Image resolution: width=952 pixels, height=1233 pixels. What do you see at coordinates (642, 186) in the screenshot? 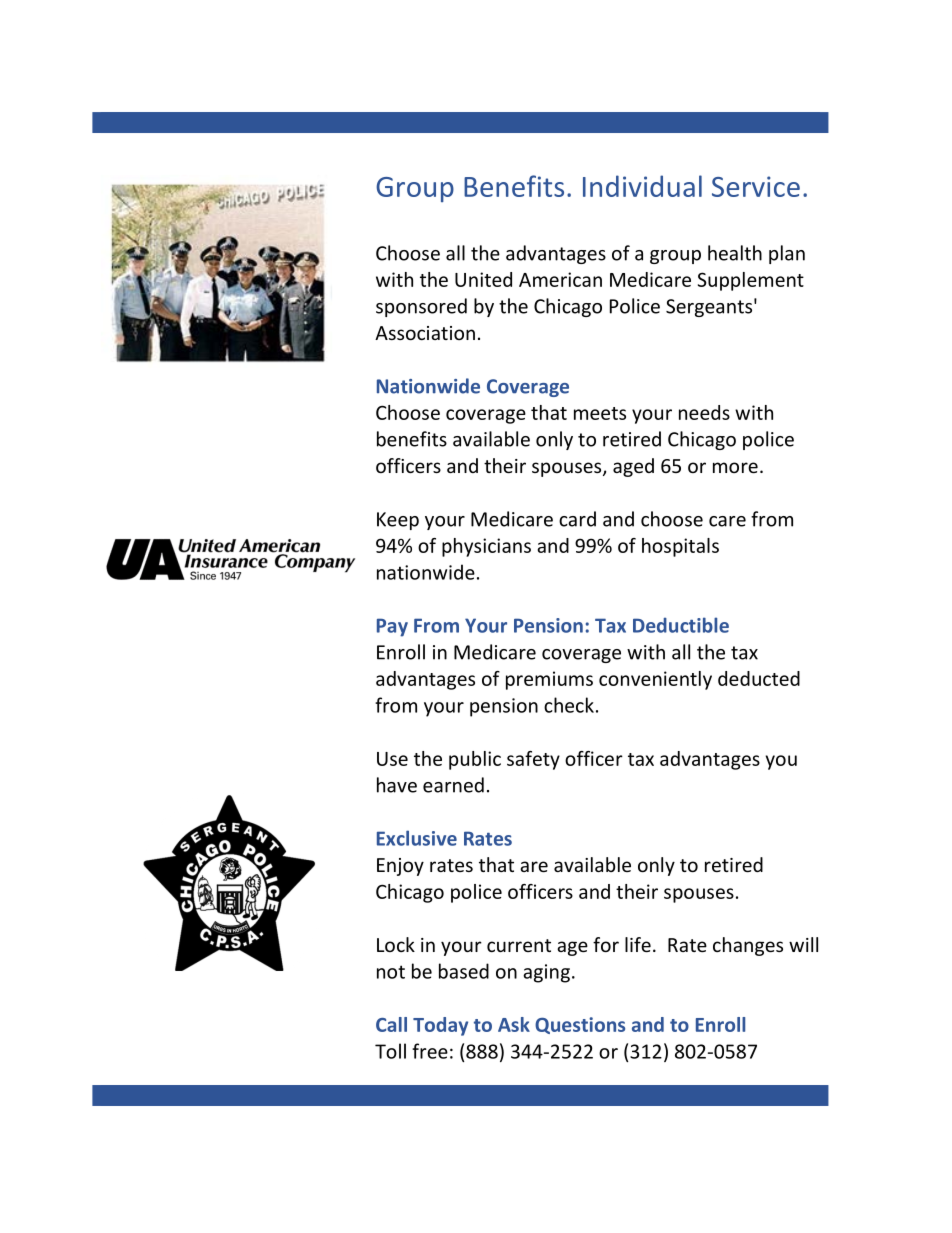
I see `Individual` at bounding box center [642, 186].
